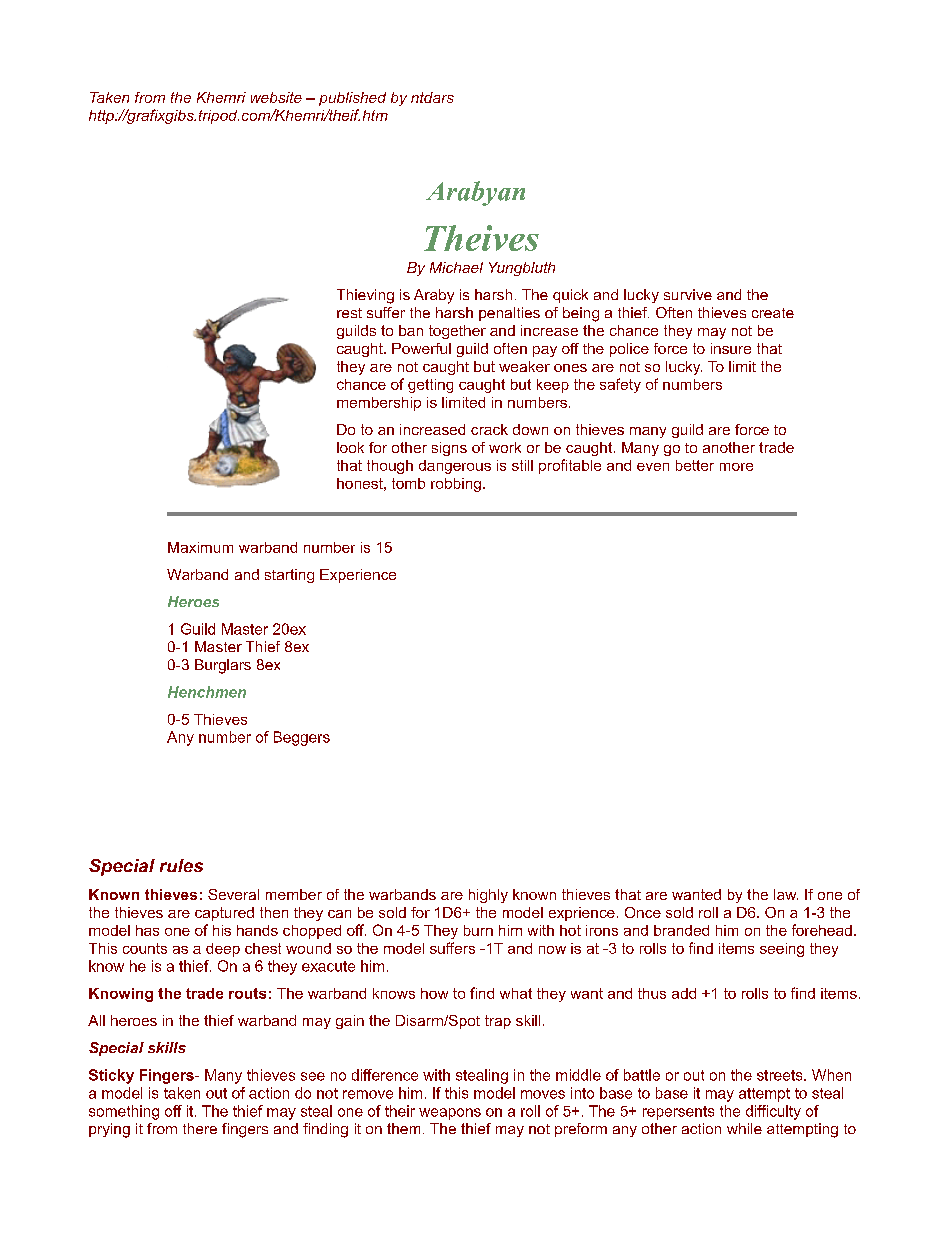 The width and height of the screenshot is (952, 1233). I want to click on Maximum, so click(200, 547).
